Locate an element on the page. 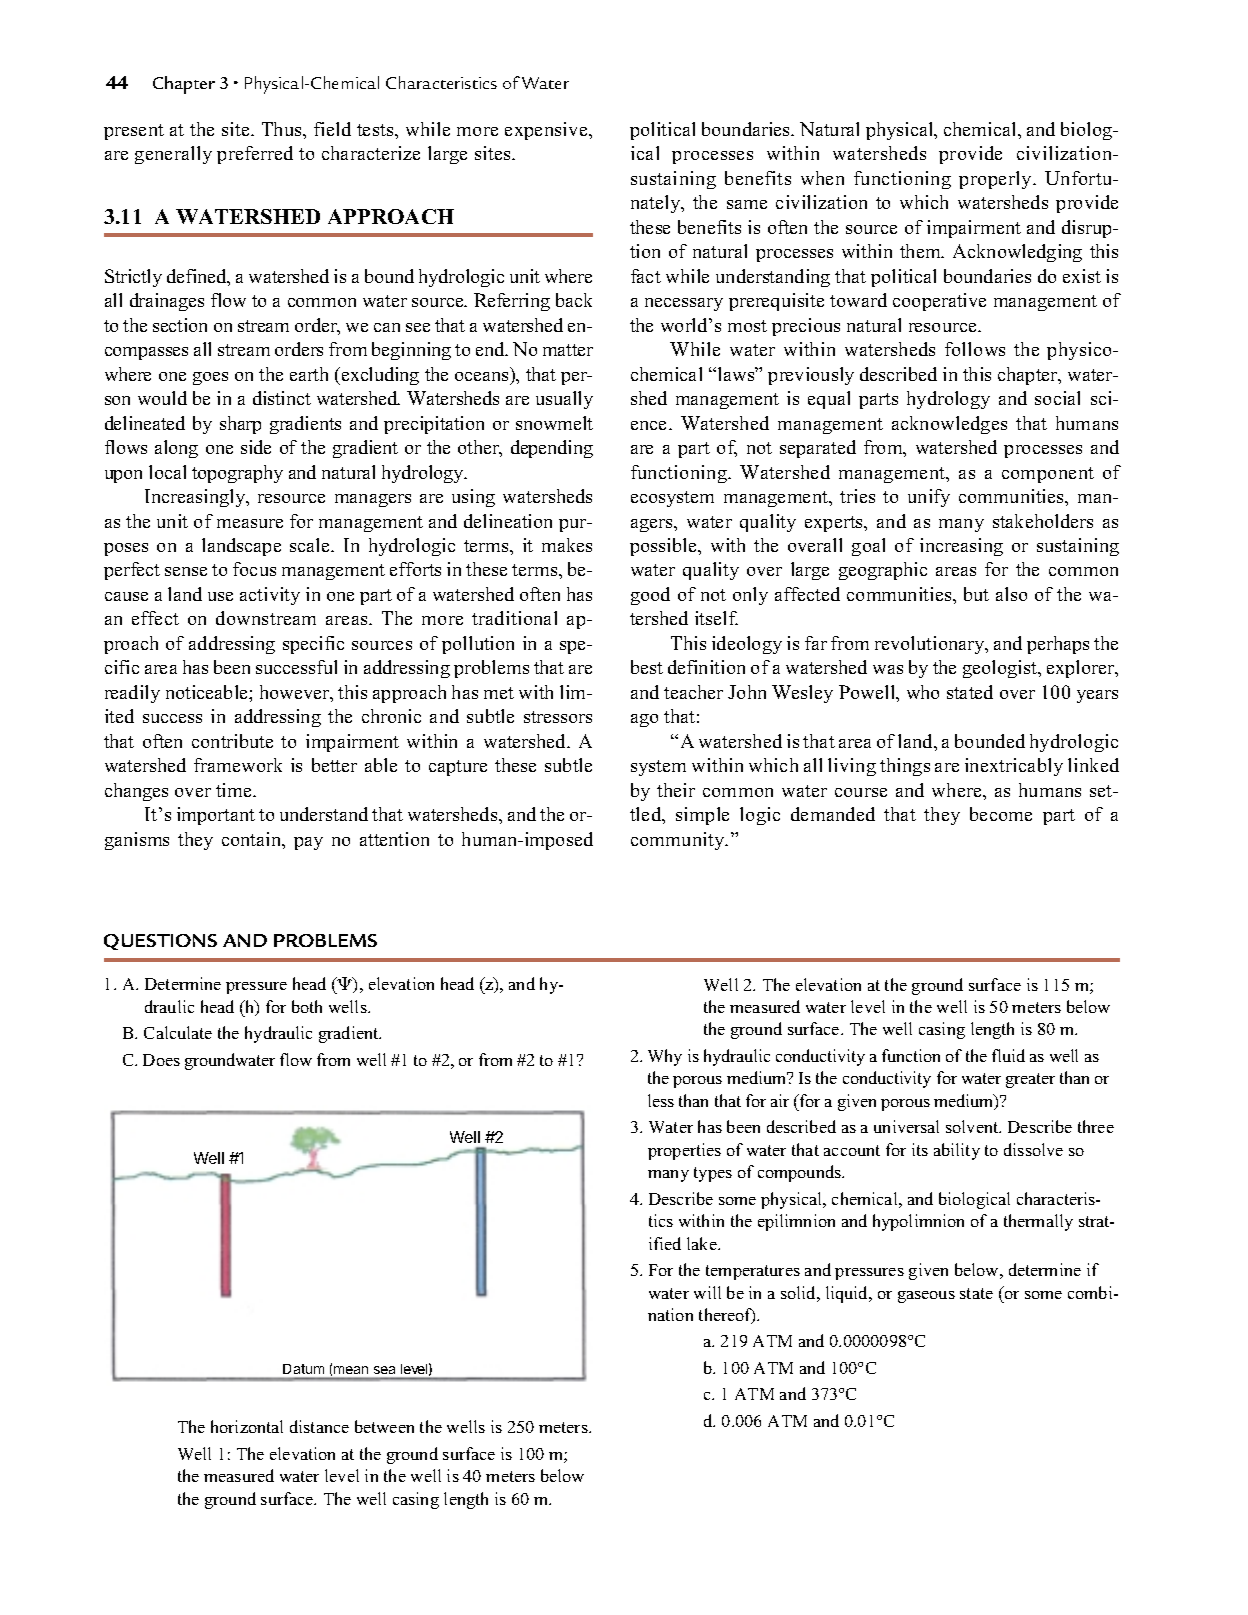 The width and height of the document is (1248, 1615). gaseous is located at coordinates (926, 1297).
